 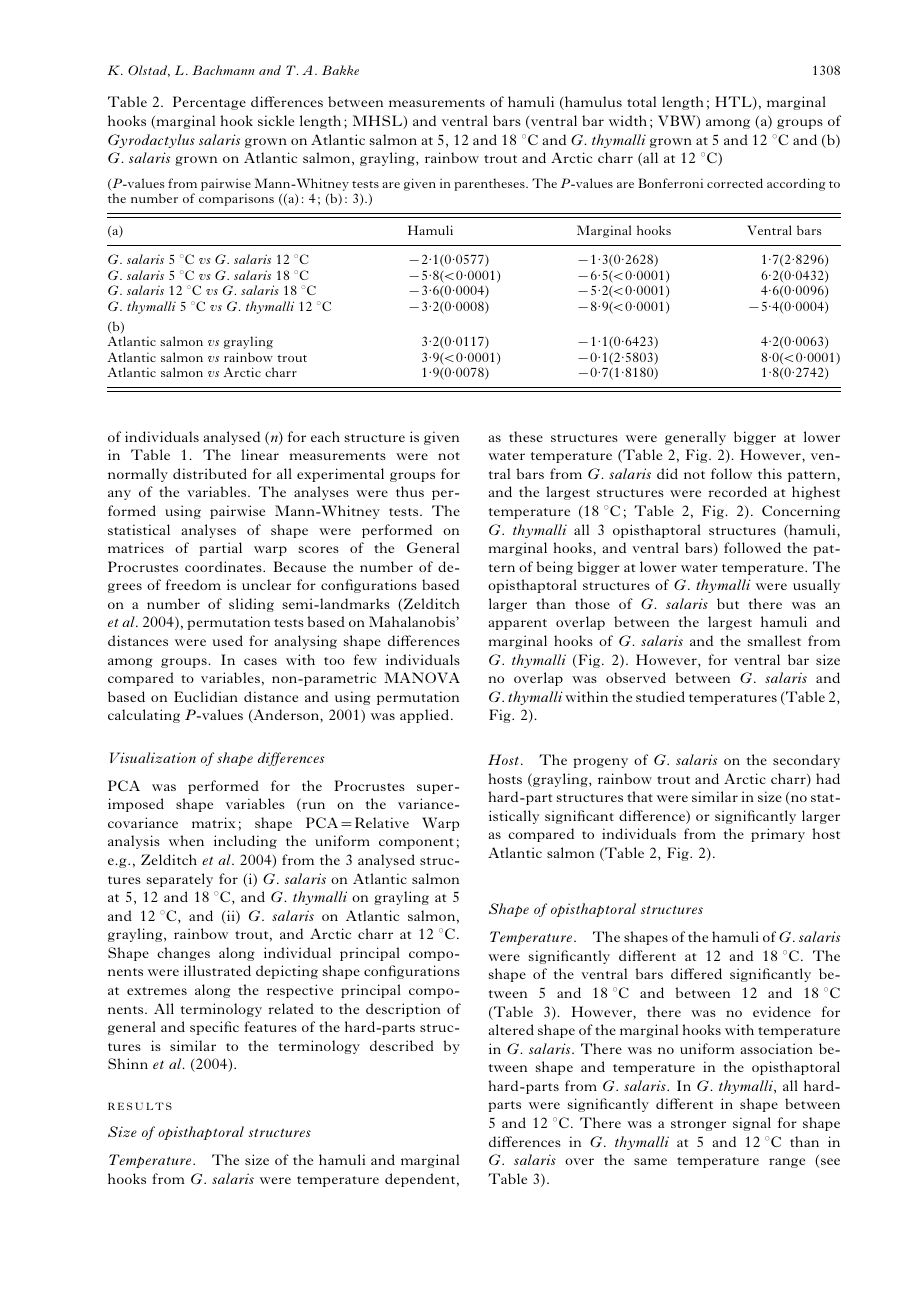 What do you see at coordinates (806, 761) in the document?
I see `secondary` at bounding box center [806, 761].
